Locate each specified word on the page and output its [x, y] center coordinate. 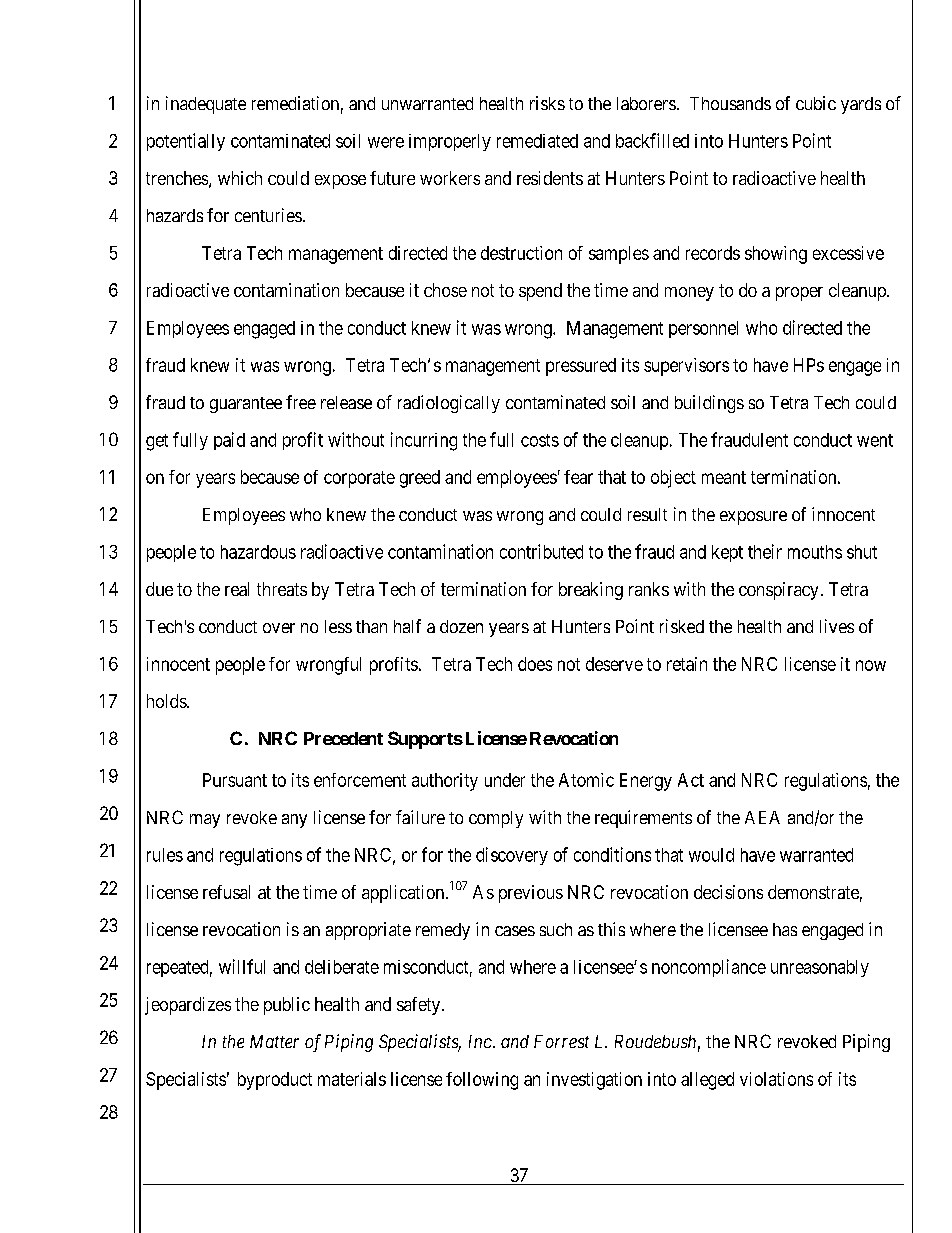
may [205, 821]
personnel [703, 329]
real [237, 589]
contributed [541, 551]
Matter [274, 1041]
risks [547, 103]
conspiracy [778, 591]
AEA [762, 817]
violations [776, 1079]
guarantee [246, 405]
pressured [581, 367]
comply [496, 819]
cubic [816, 103]
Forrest [561, 1041]
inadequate [206, 105]
